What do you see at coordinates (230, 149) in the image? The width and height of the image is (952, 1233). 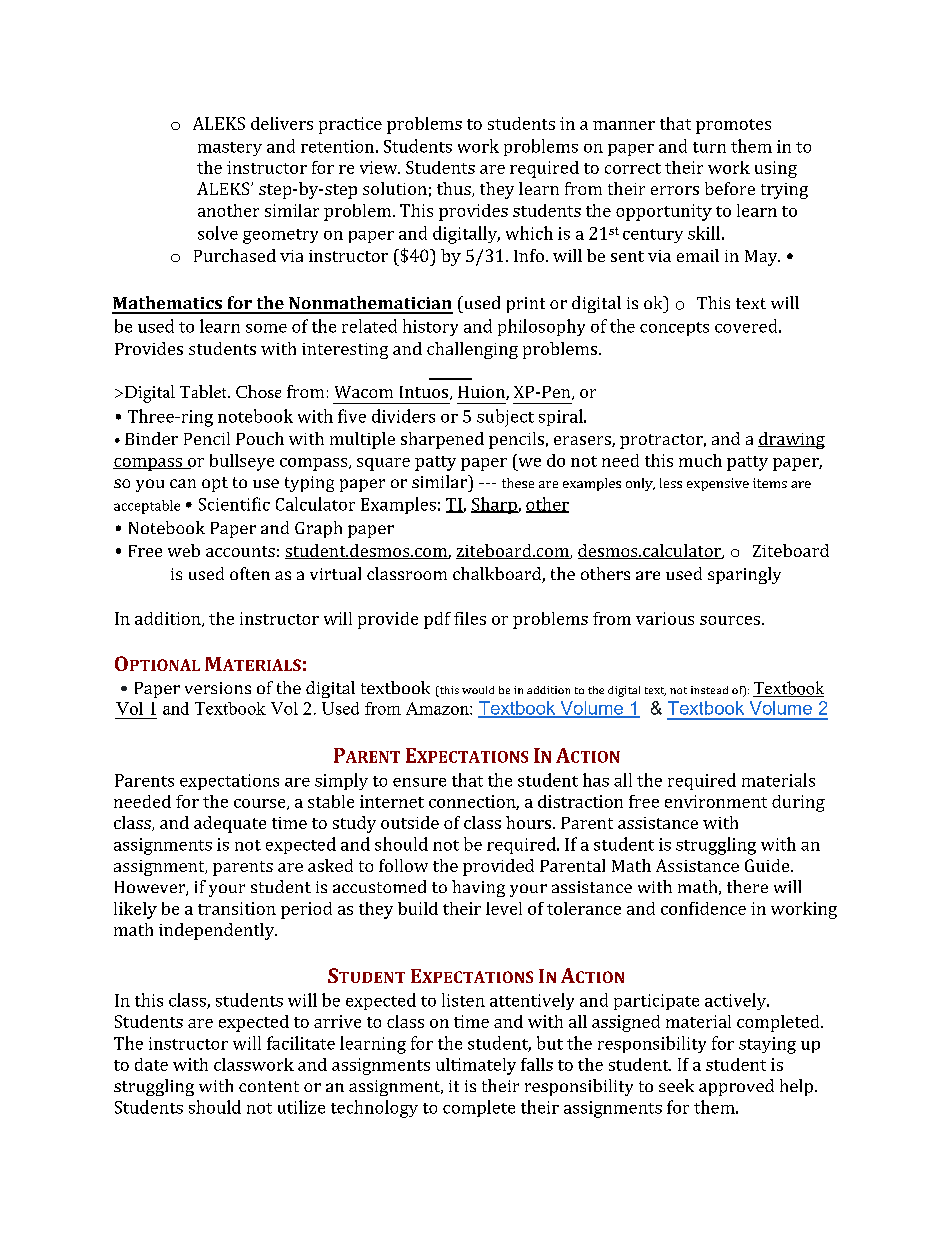 I see `mastery` at bounding box center [230, 149].
